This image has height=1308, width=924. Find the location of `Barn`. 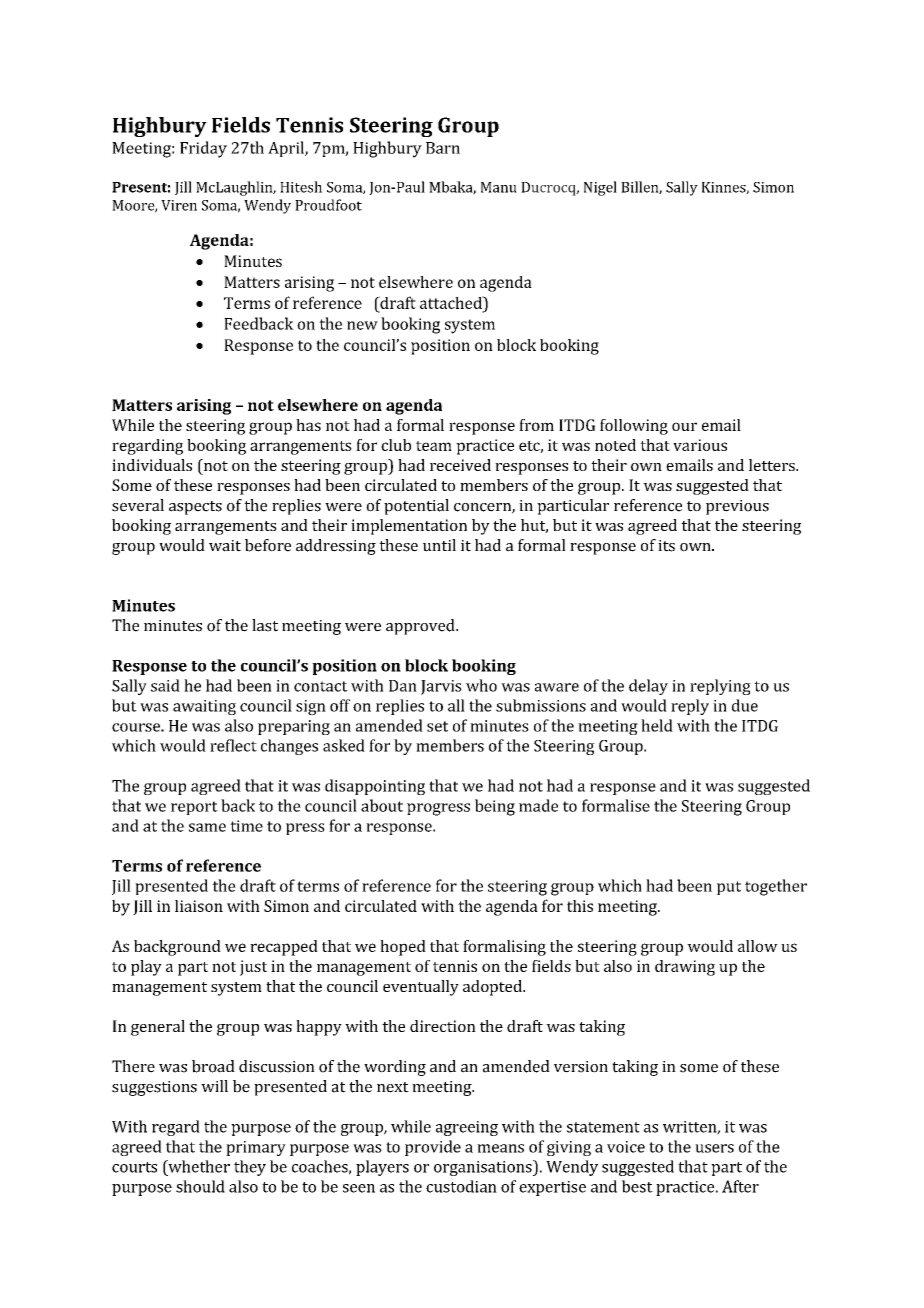

Barn is located at coordinates (443, 148).
